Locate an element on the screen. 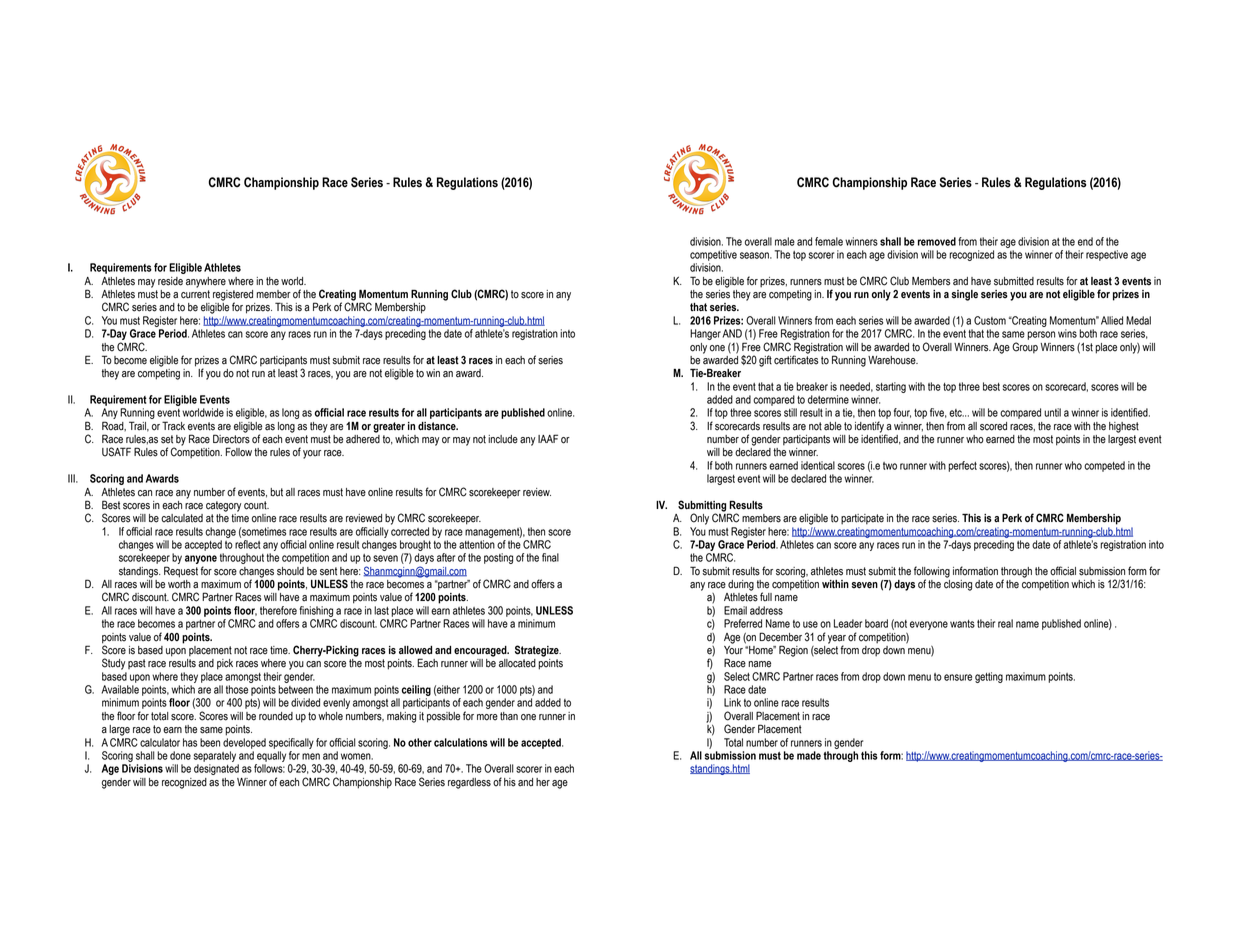 The image size is (1233, 952). category is located at coordinates (223, 506).
